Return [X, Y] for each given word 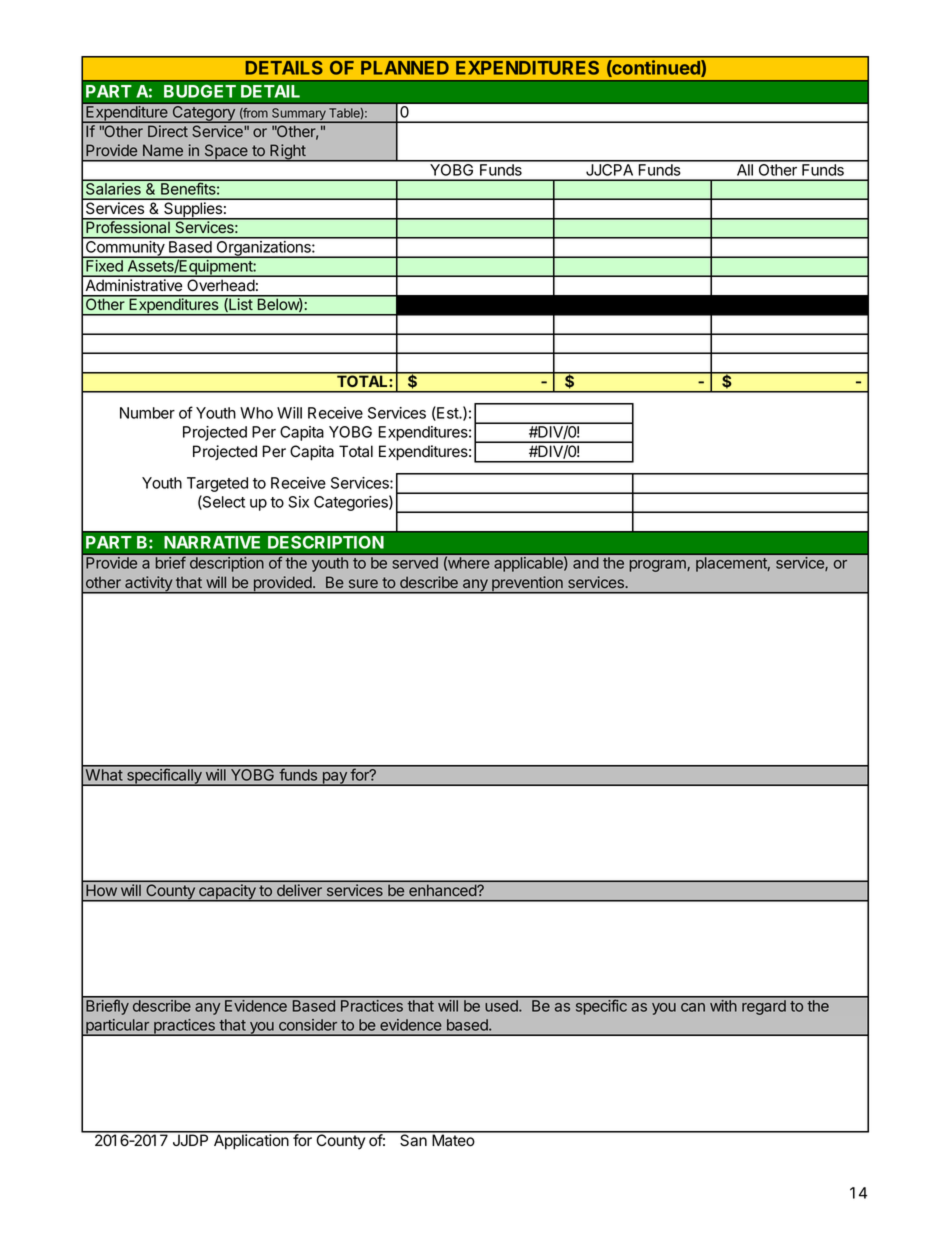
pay [334, 779]
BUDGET [200, 91]
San [413, 1139]
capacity [227, 893]
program [659, 566]
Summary [299, 115]
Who [256, 413]
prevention [527, 585]
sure [363, 583]
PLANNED [405, 68]
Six [298, 502]
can [693, 1007]
